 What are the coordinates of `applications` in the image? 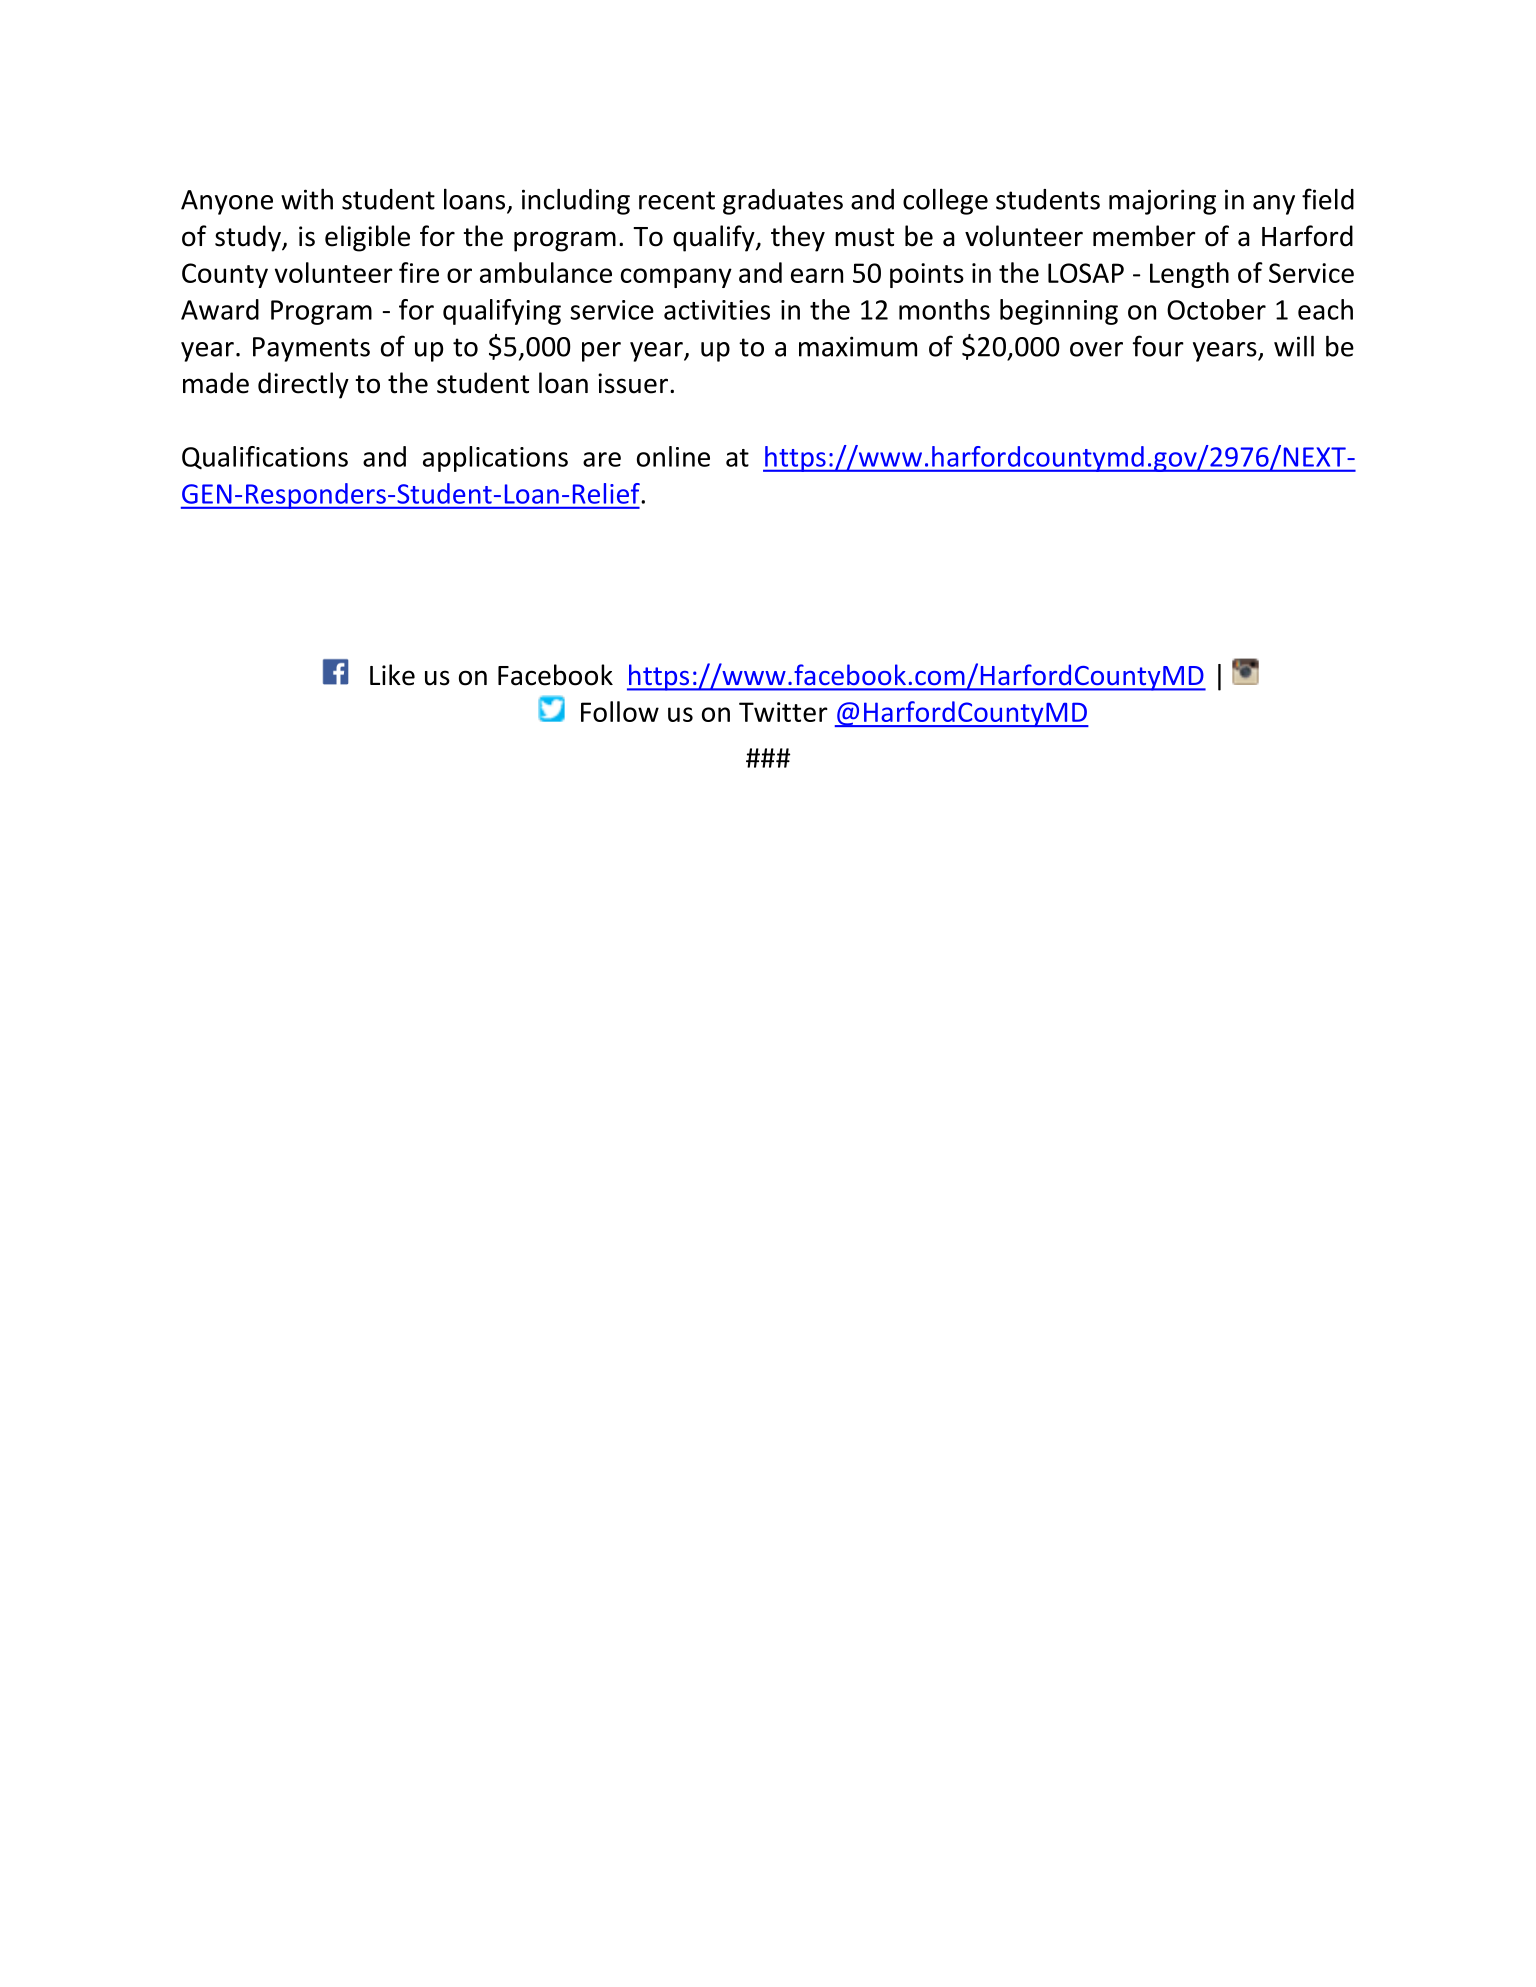 It's located at (495, 459).
